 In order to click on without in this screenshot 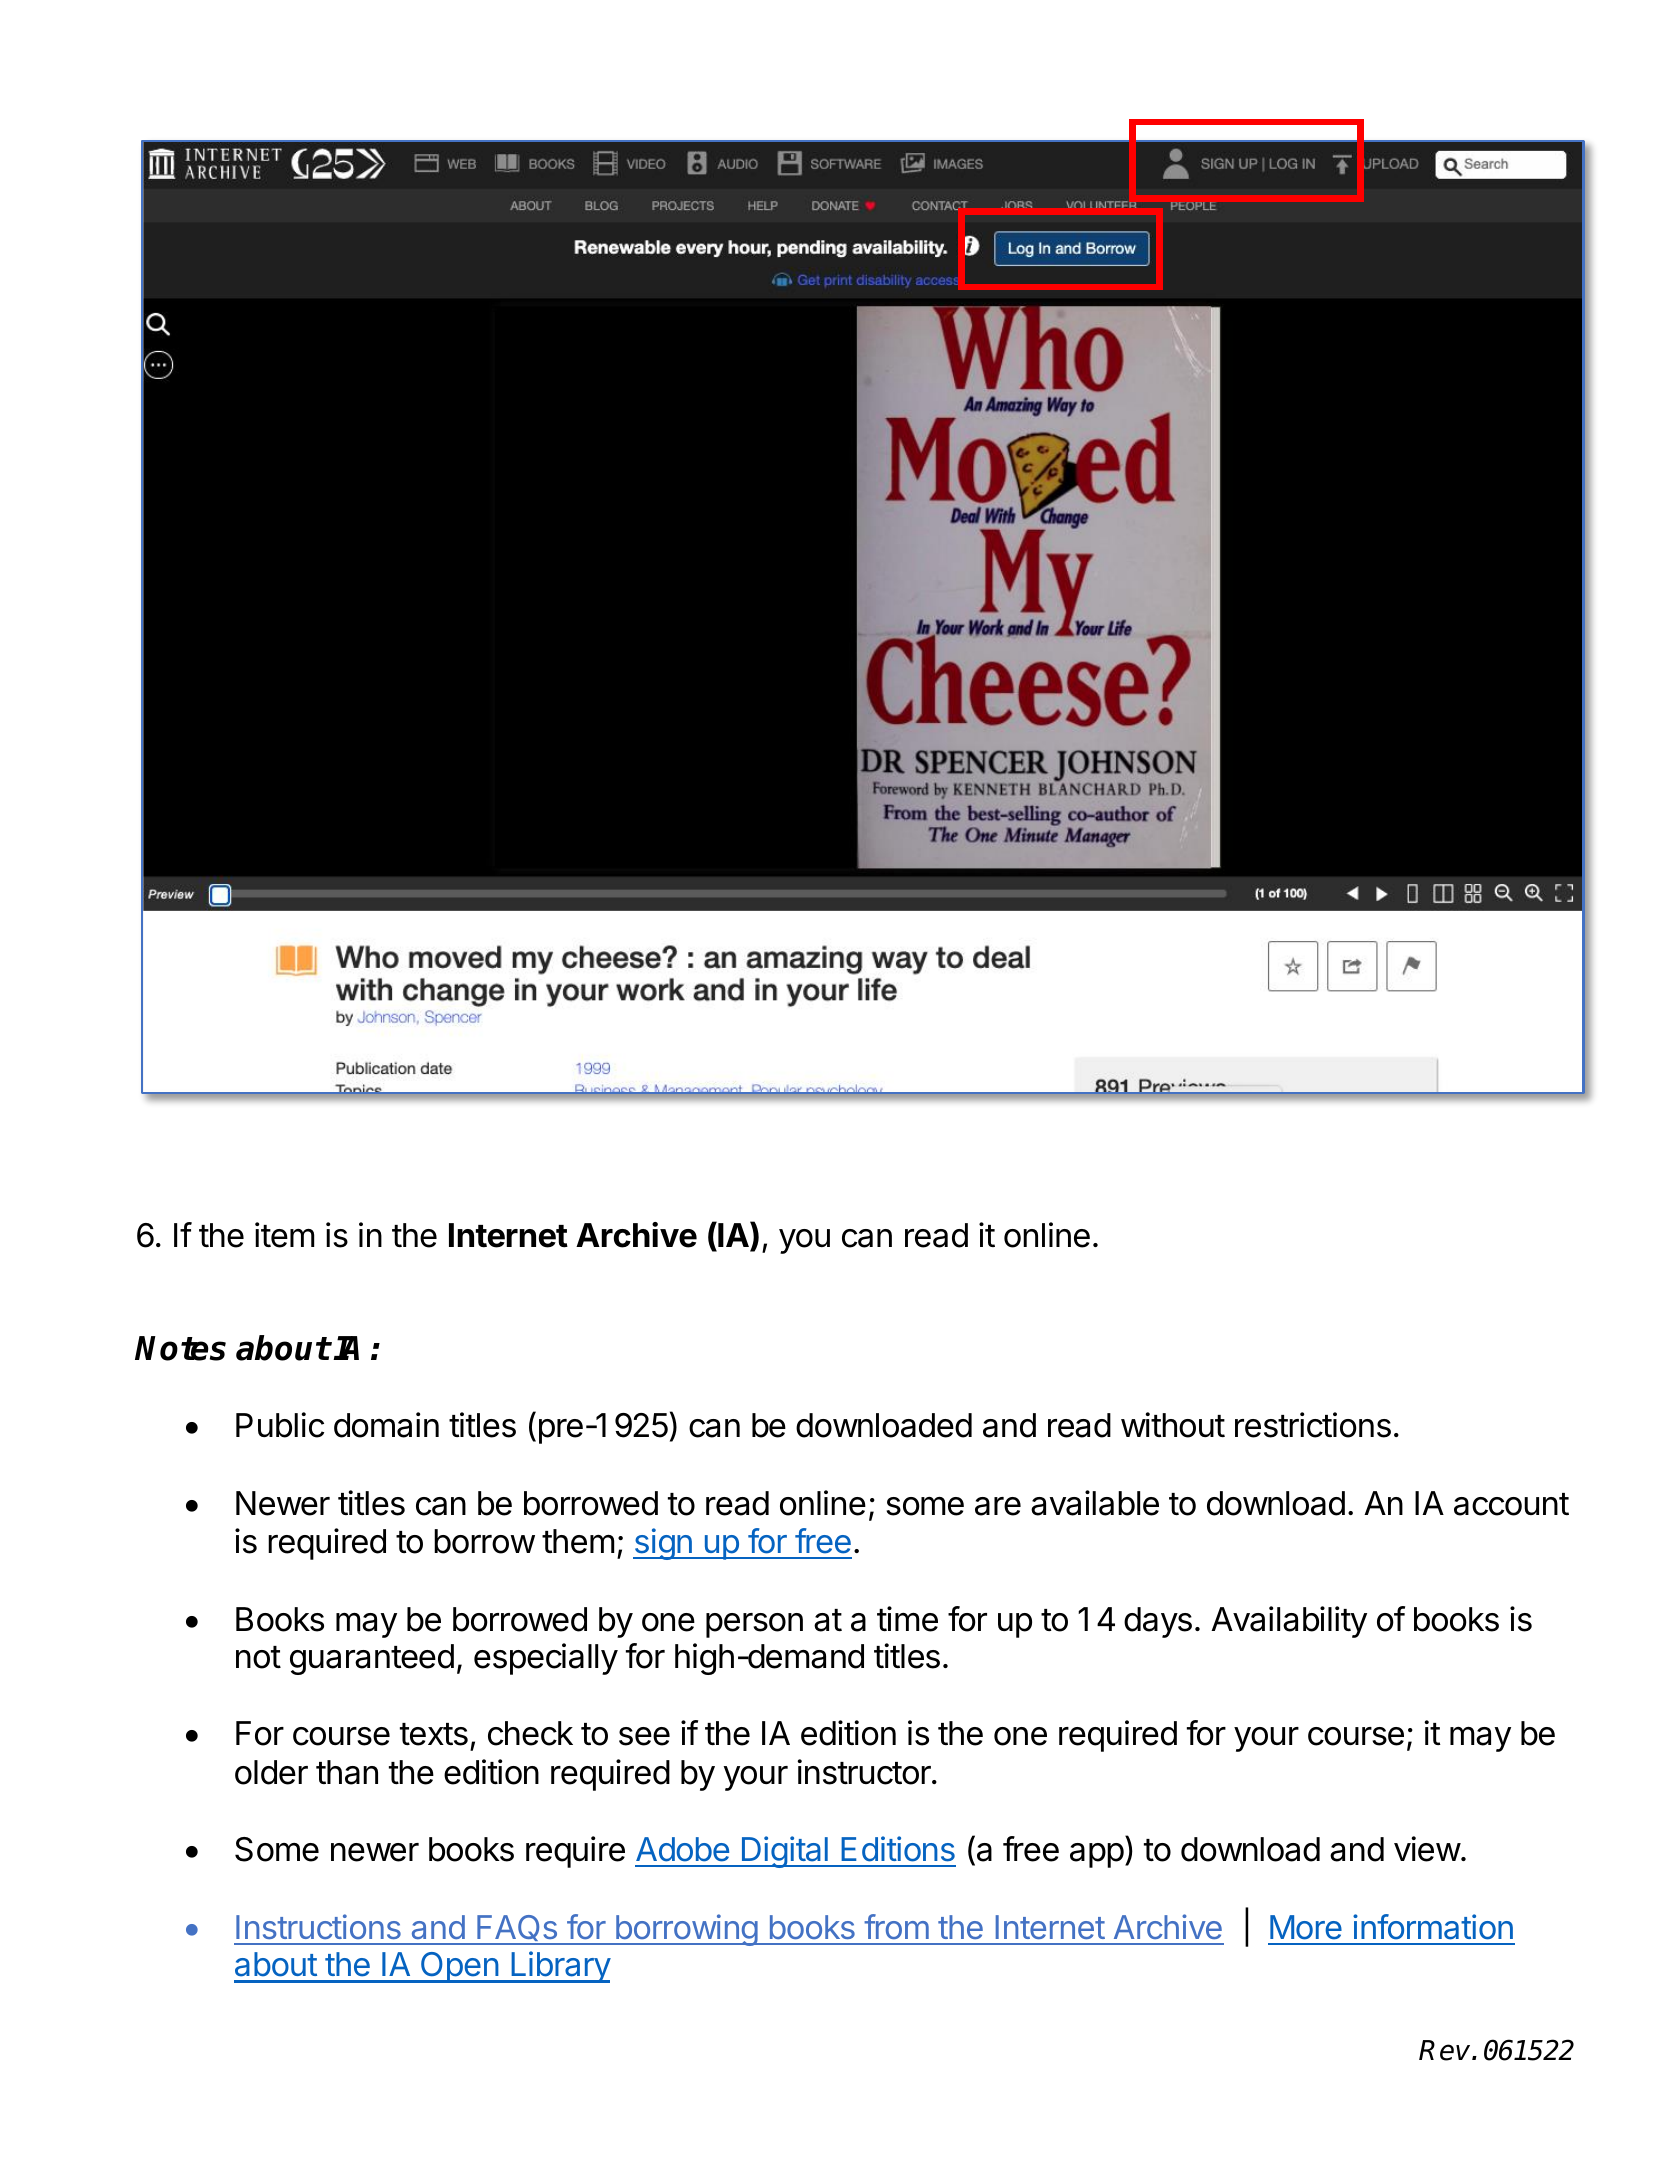, I will do `click(1173, 1425)`.
